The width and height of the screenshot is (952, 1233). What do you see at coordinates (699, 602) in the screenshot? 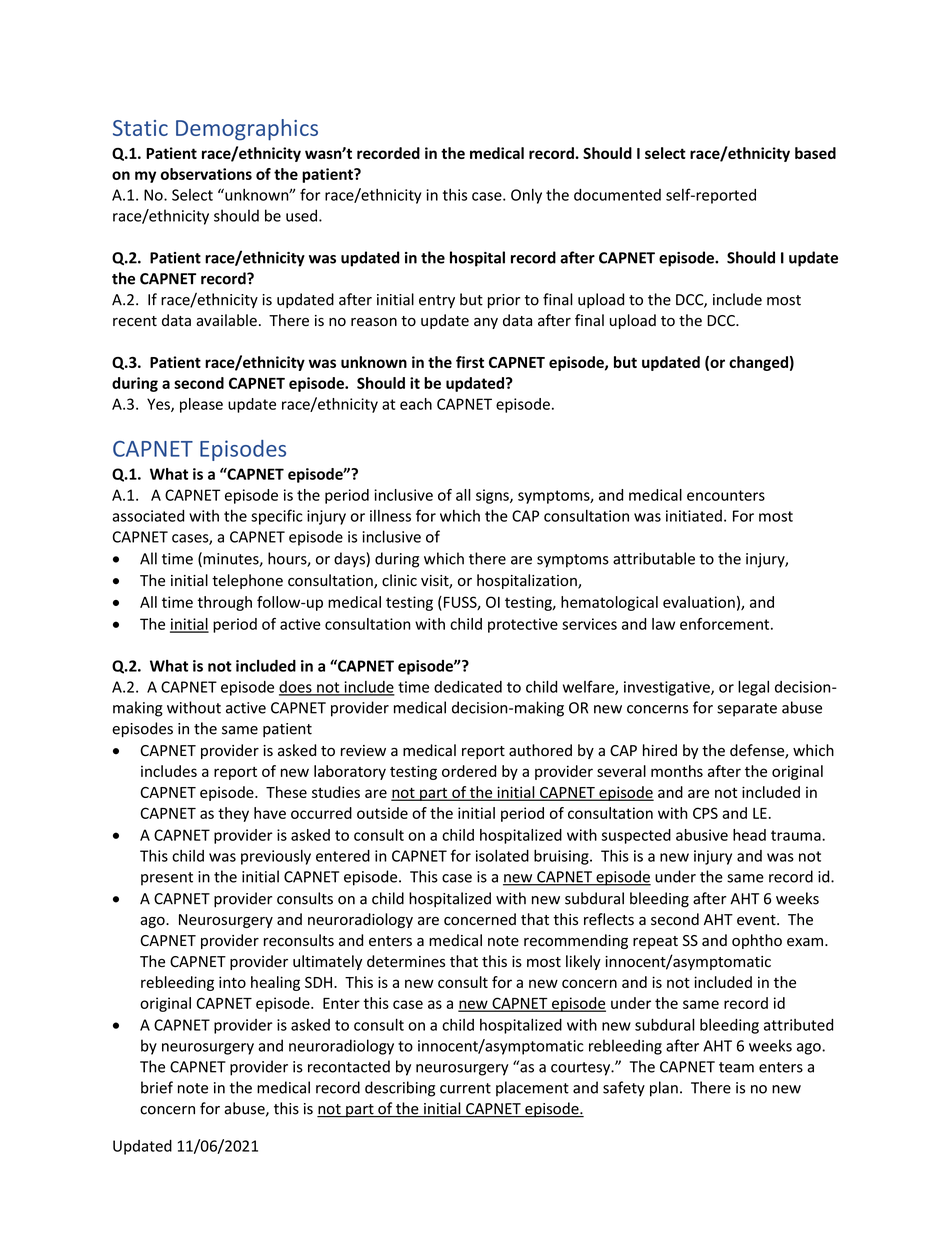
I see `evaluation` at bounding box center [699, 602].
